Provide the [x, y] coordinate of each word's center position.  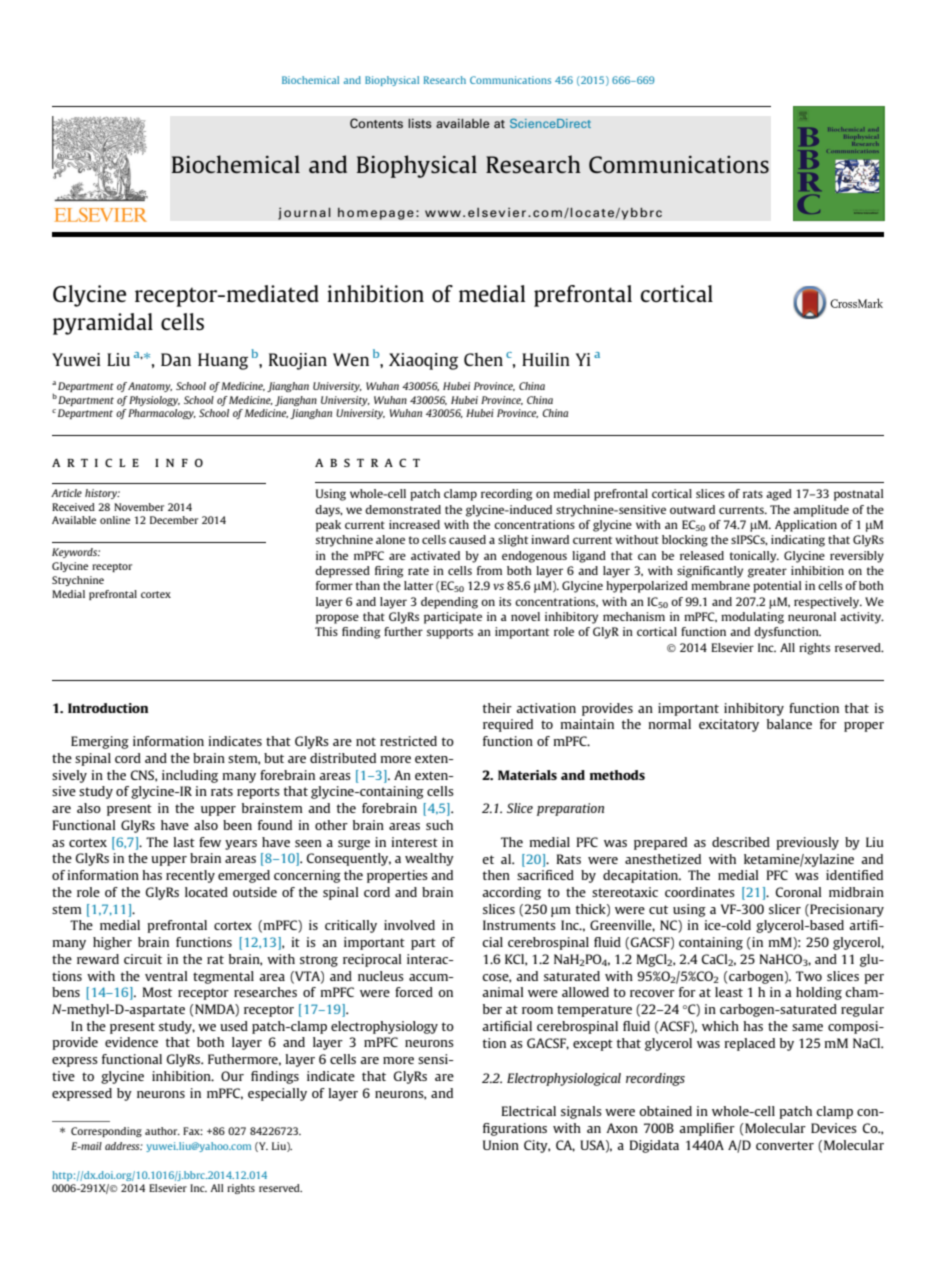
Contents [376, 123]
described [741, 842]
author [162, 1131]
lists [420, 123]
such [439, 825]
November [139, 507]
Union [501, 1145]
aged [779, 495]
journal [304, 213]
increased [414, 524]
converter [785, 1145]
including [190, 776]
